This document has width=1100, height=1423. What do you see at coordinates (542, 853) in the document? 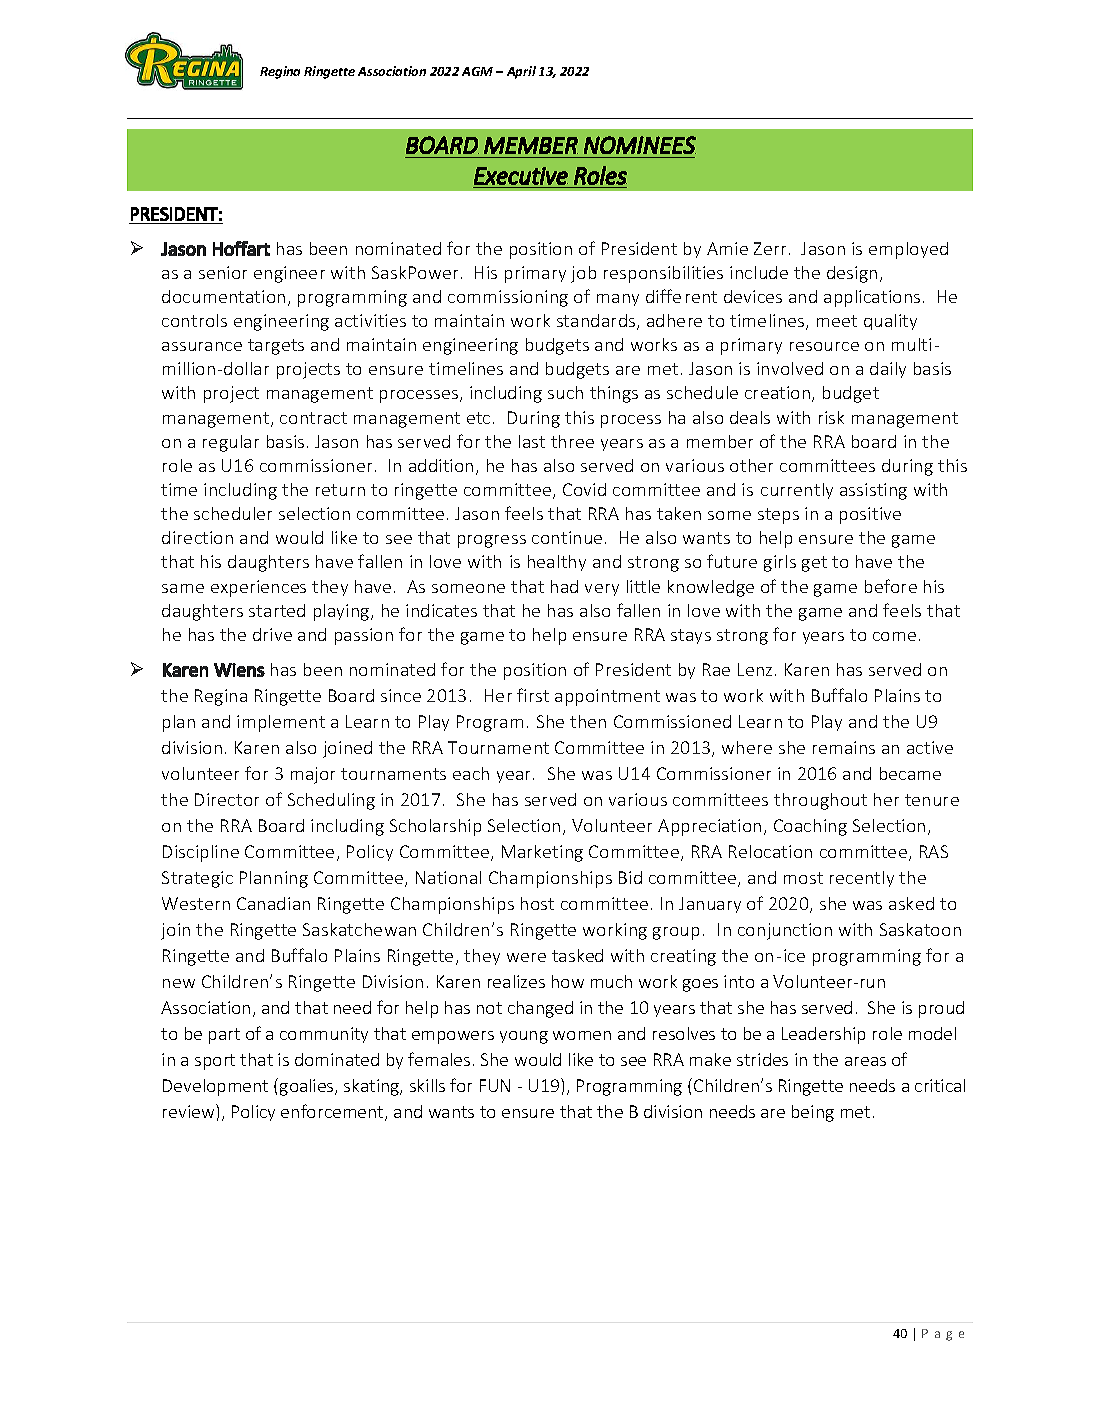
I see `Marketing` at bounding box center [542, 853].
